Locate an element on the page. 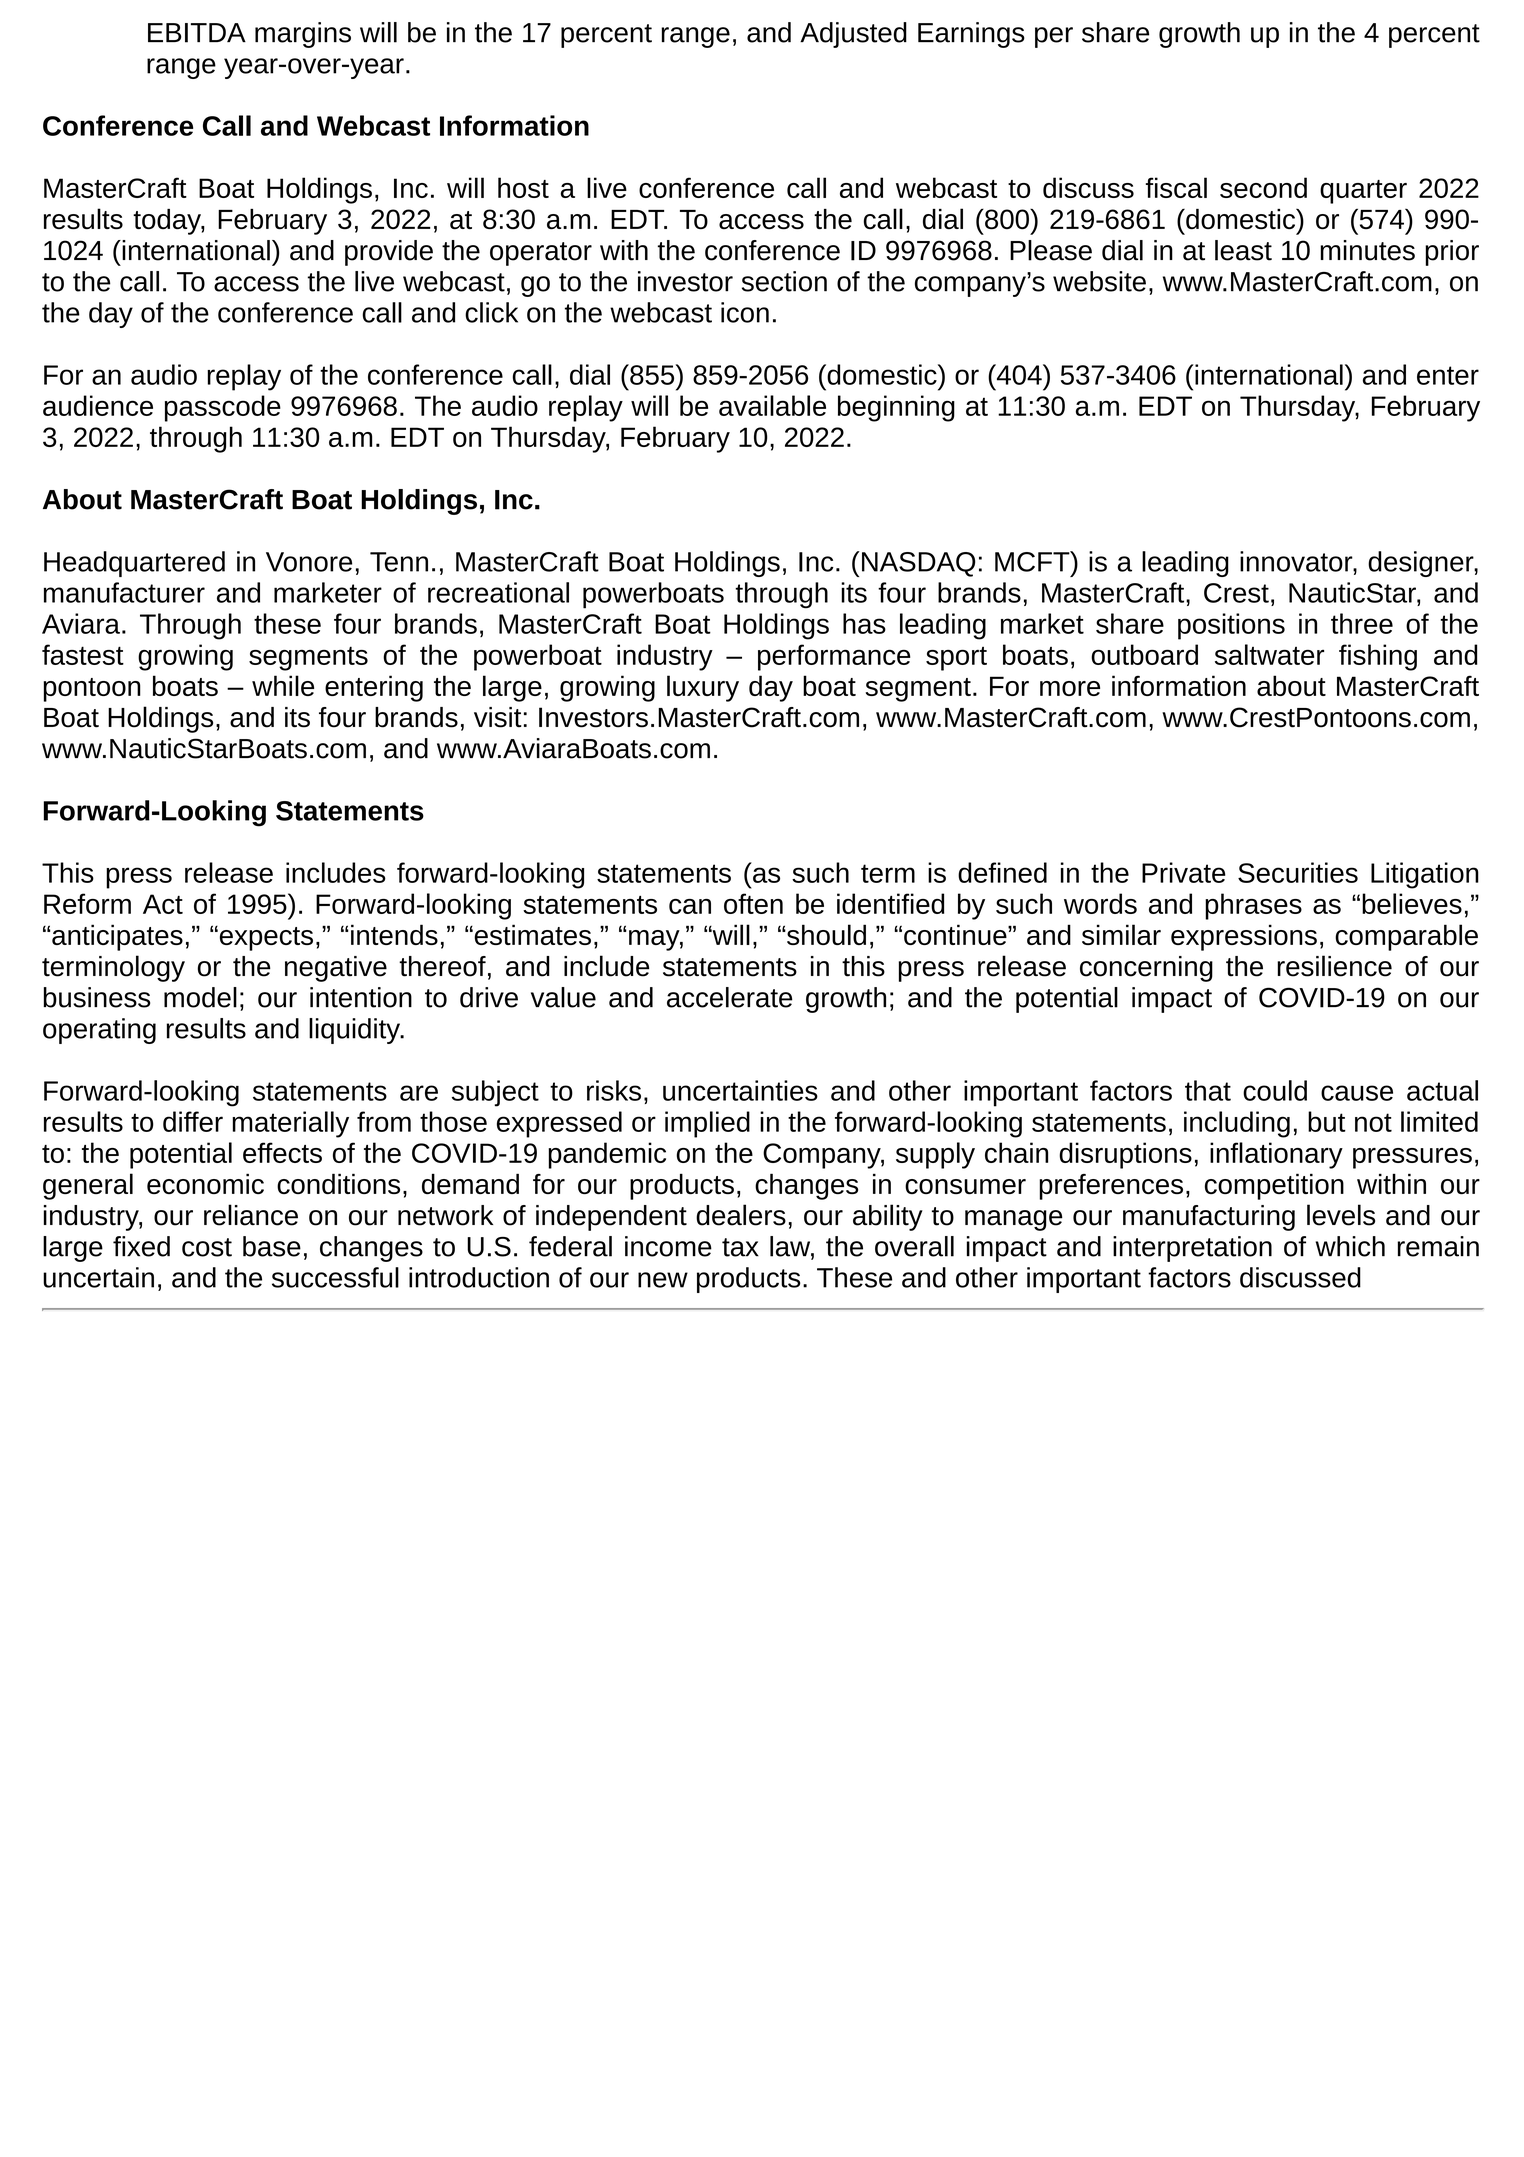  expects is located at coordinates (265, 938).
